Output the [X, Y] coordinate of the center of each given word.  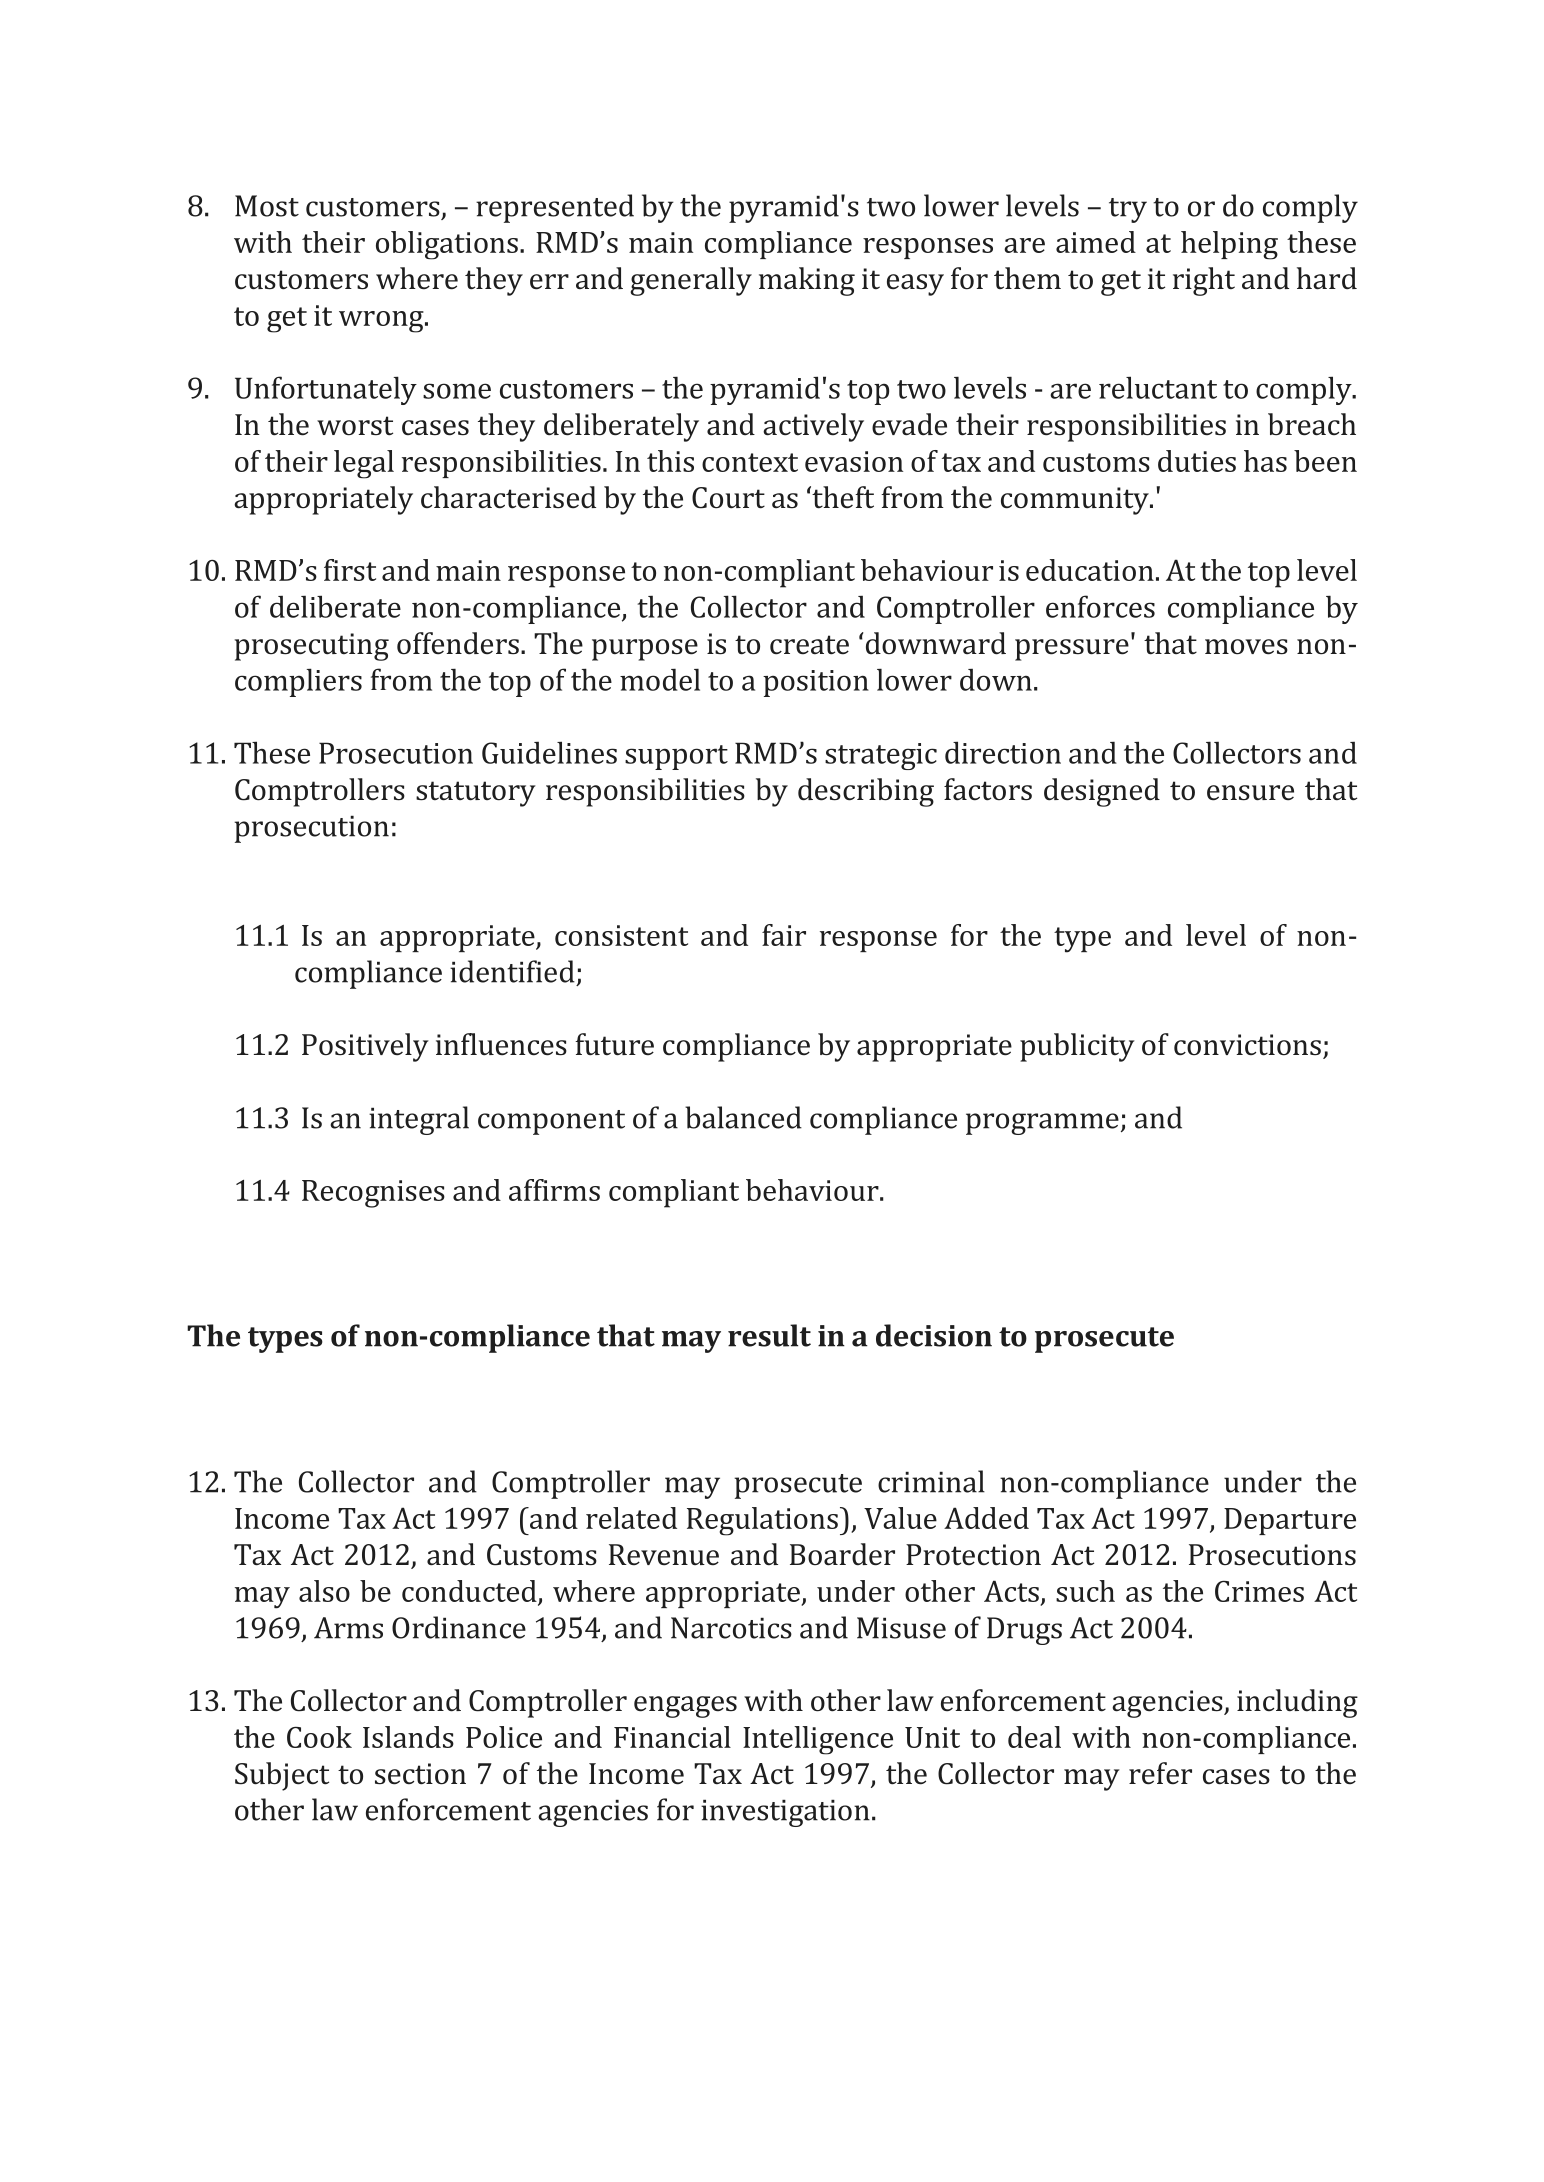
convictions [1247, 1045]
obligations [447, 245]
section [420, 1774]
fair [784, 935]
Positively [365, 1047]
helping [1229, 245]
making [807, 281]
